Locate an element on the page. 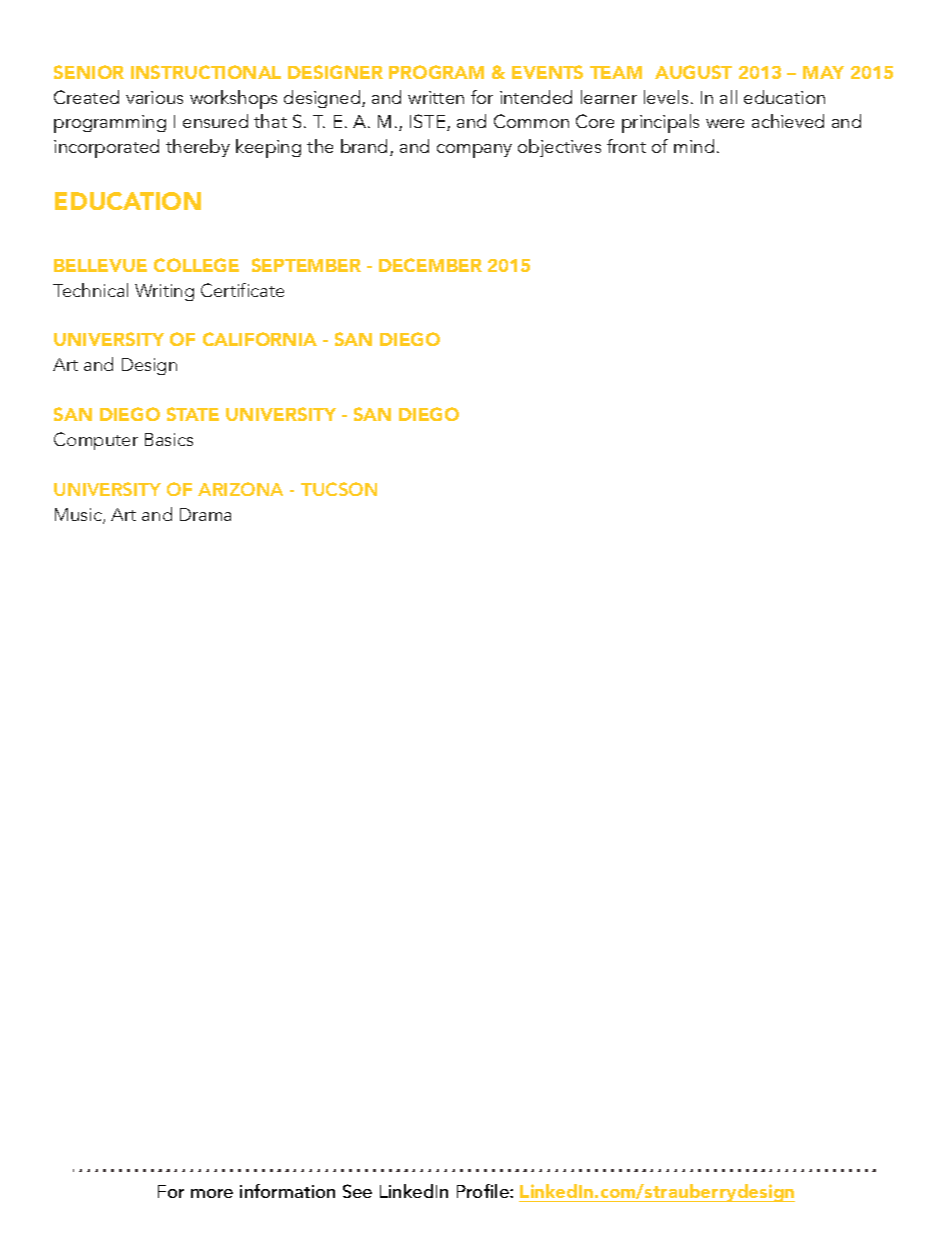 The image size is (952, 1233). more is located at coordinates (212, 1193).
